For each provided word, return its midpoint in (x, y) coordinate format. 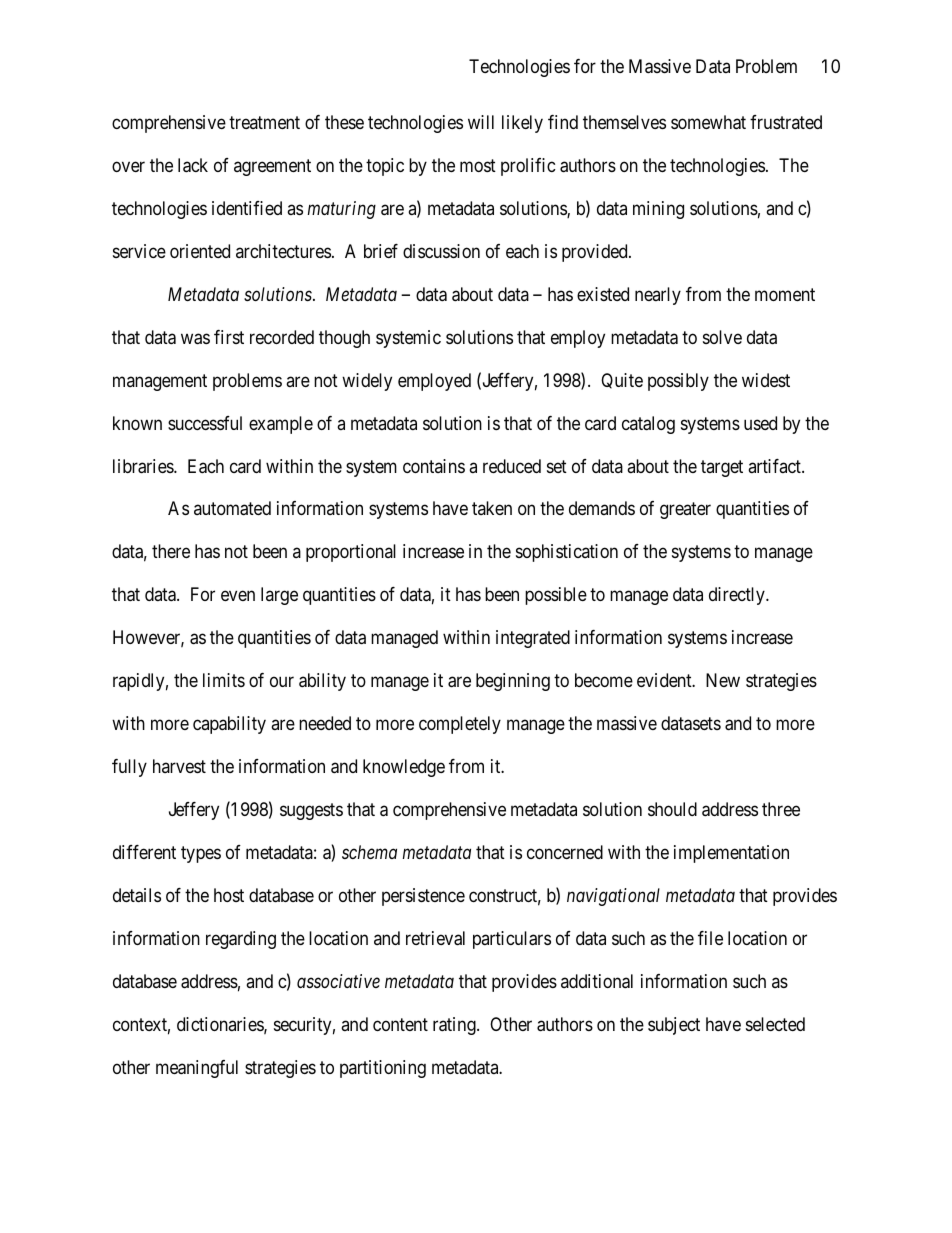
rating (455, 1026)
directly (738, 596)
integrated (533, 639)
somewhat (708, 122)
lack (193, 165)
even (238, 596)
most (478, 165)
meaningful (197, 1069)
